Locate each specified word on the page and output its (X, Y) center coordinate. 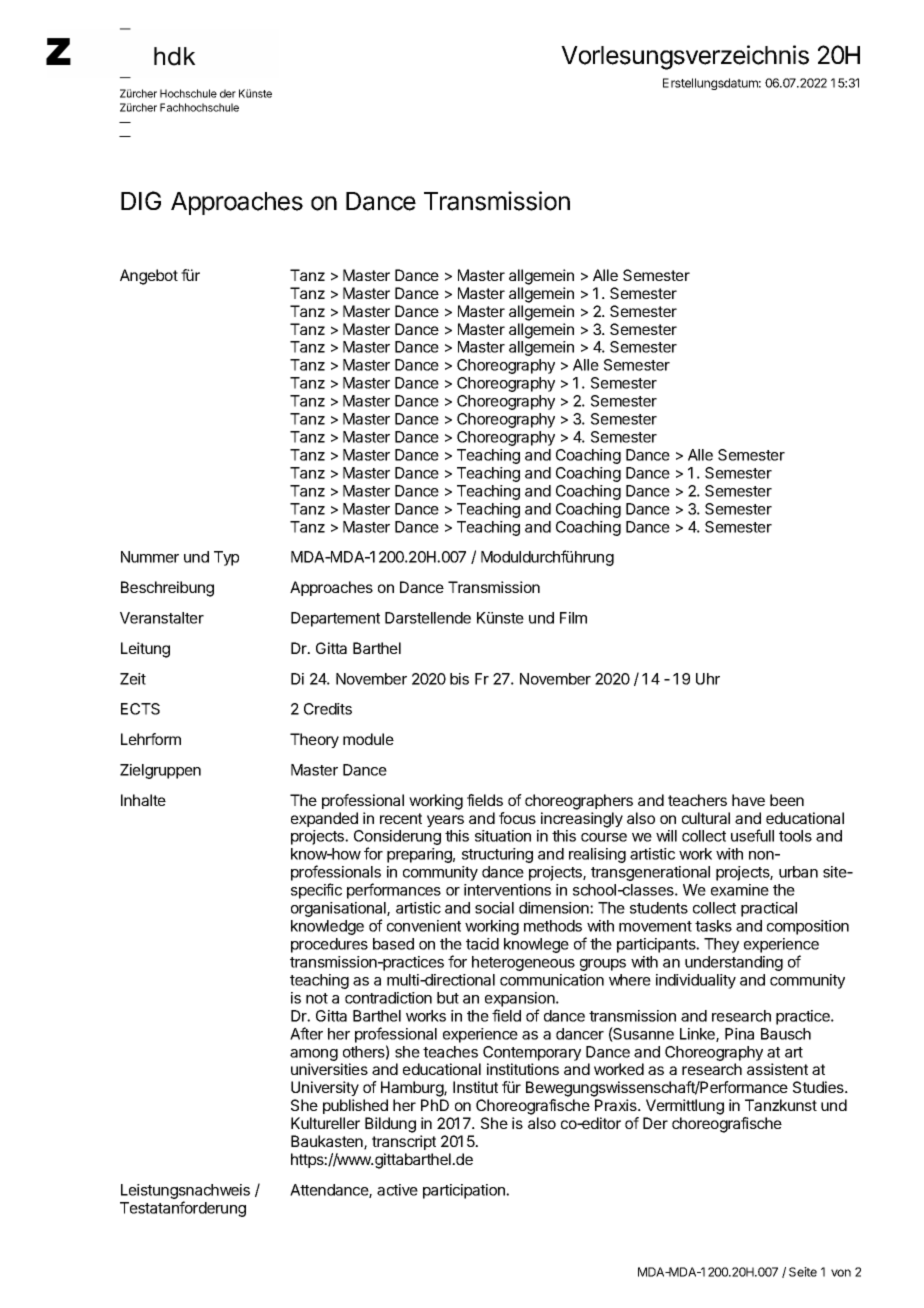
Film (573, 618)
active (397, 1190)
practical (769, 909)
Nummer (150, 557)
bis (459, 679)
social (494, 908)
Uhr (708, 679)
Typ (226, 558)
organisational (339, 911)
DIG (141, 200)
